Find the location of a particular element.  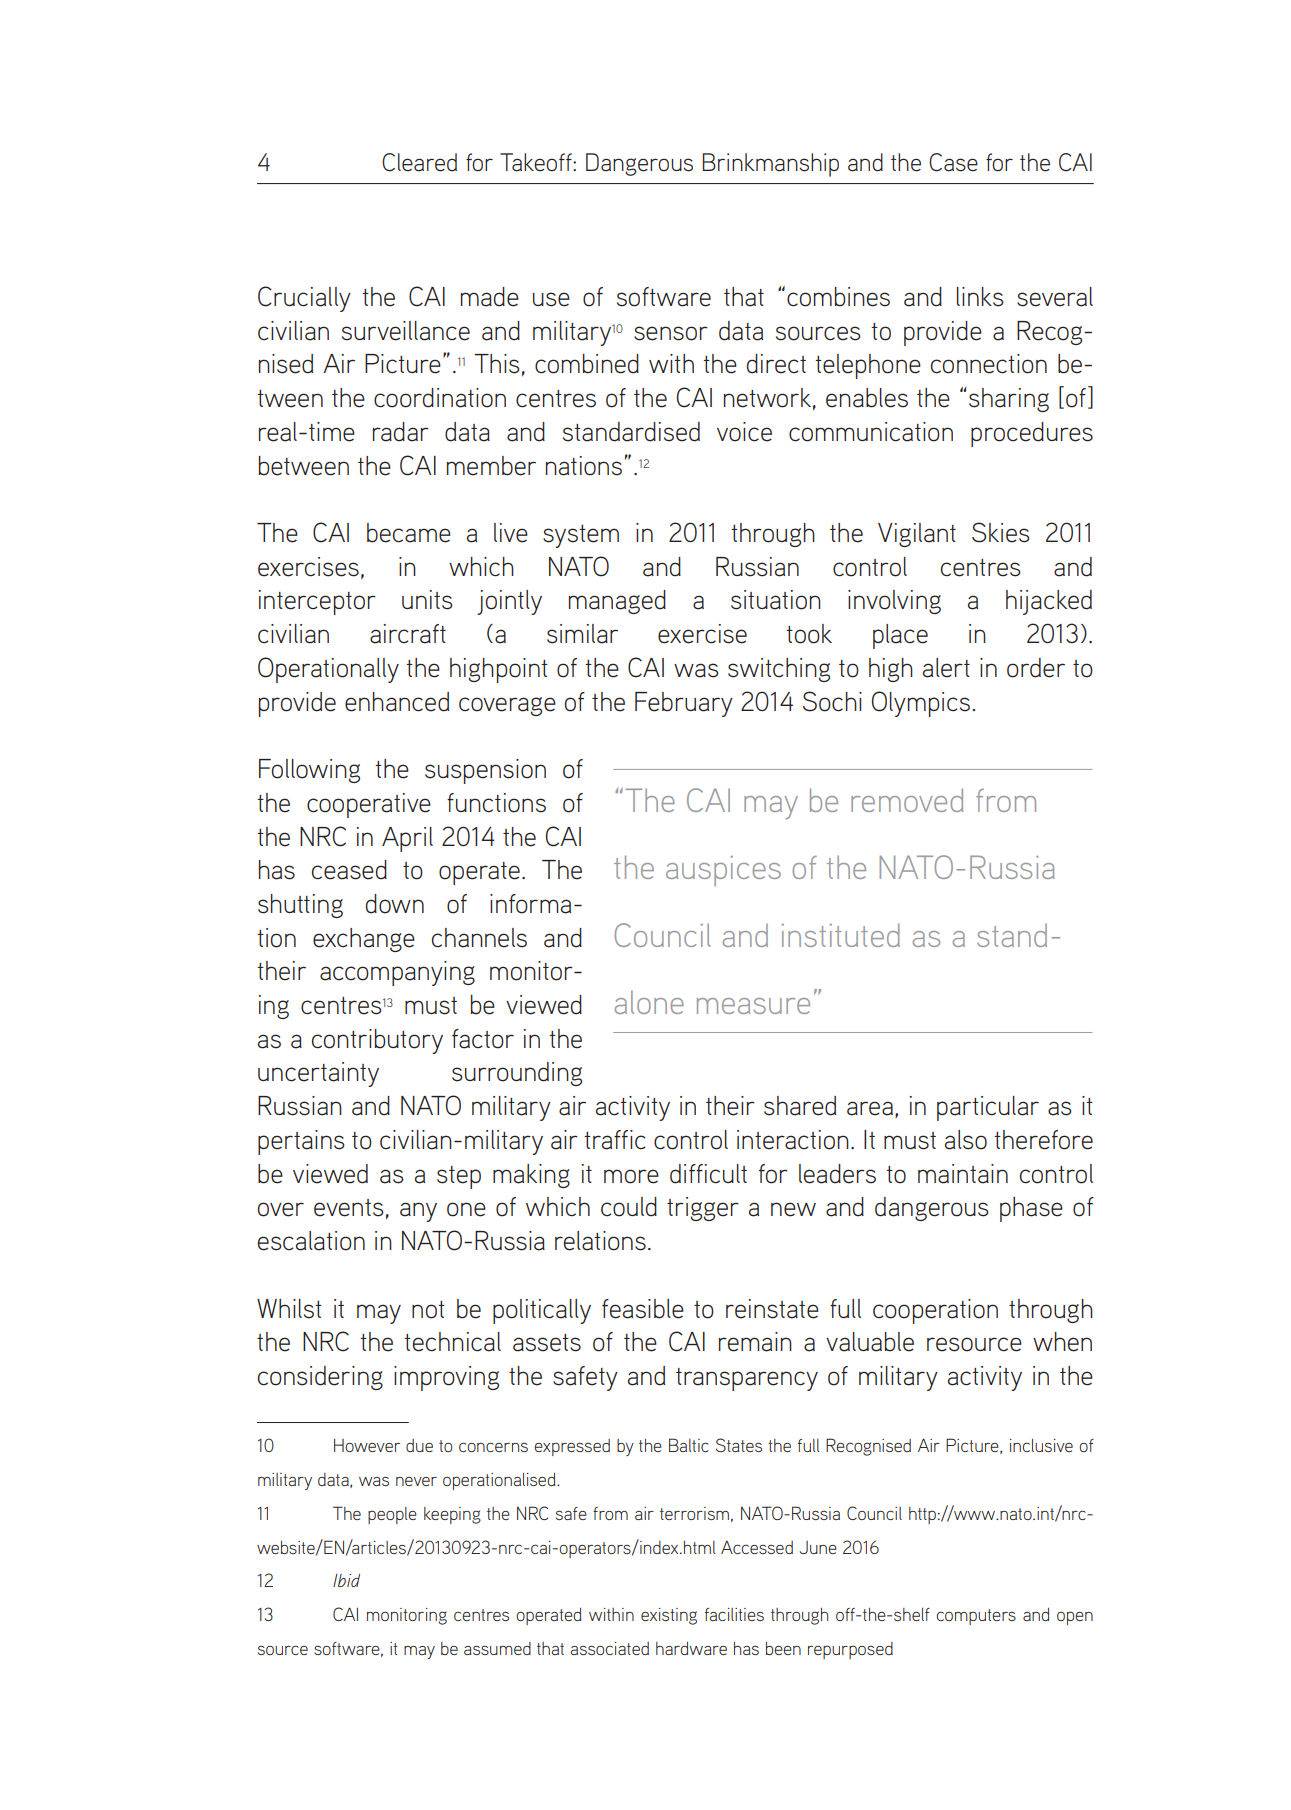

Cleared is located at coordinates (419, 162).
